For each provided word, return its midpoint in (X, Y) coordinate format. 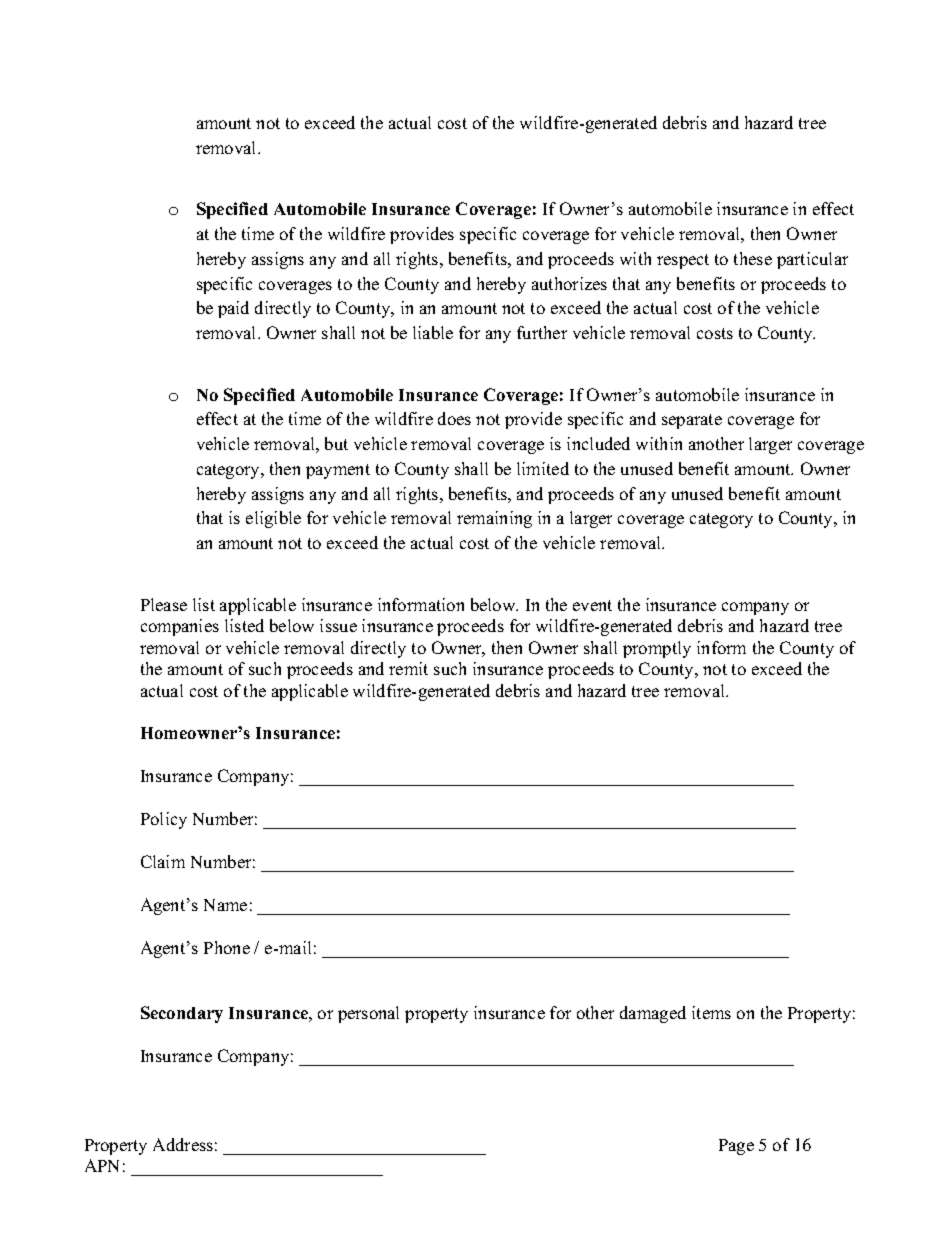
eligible (273, 519)
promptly (657, 649)
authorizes (569, 283)
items (711, 1012)
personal (368, 1014)
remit (408, 668)
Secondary (182, 1014)
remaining (494, 519)
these (753, 258)
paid (233, 309)
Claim (163, 861)
